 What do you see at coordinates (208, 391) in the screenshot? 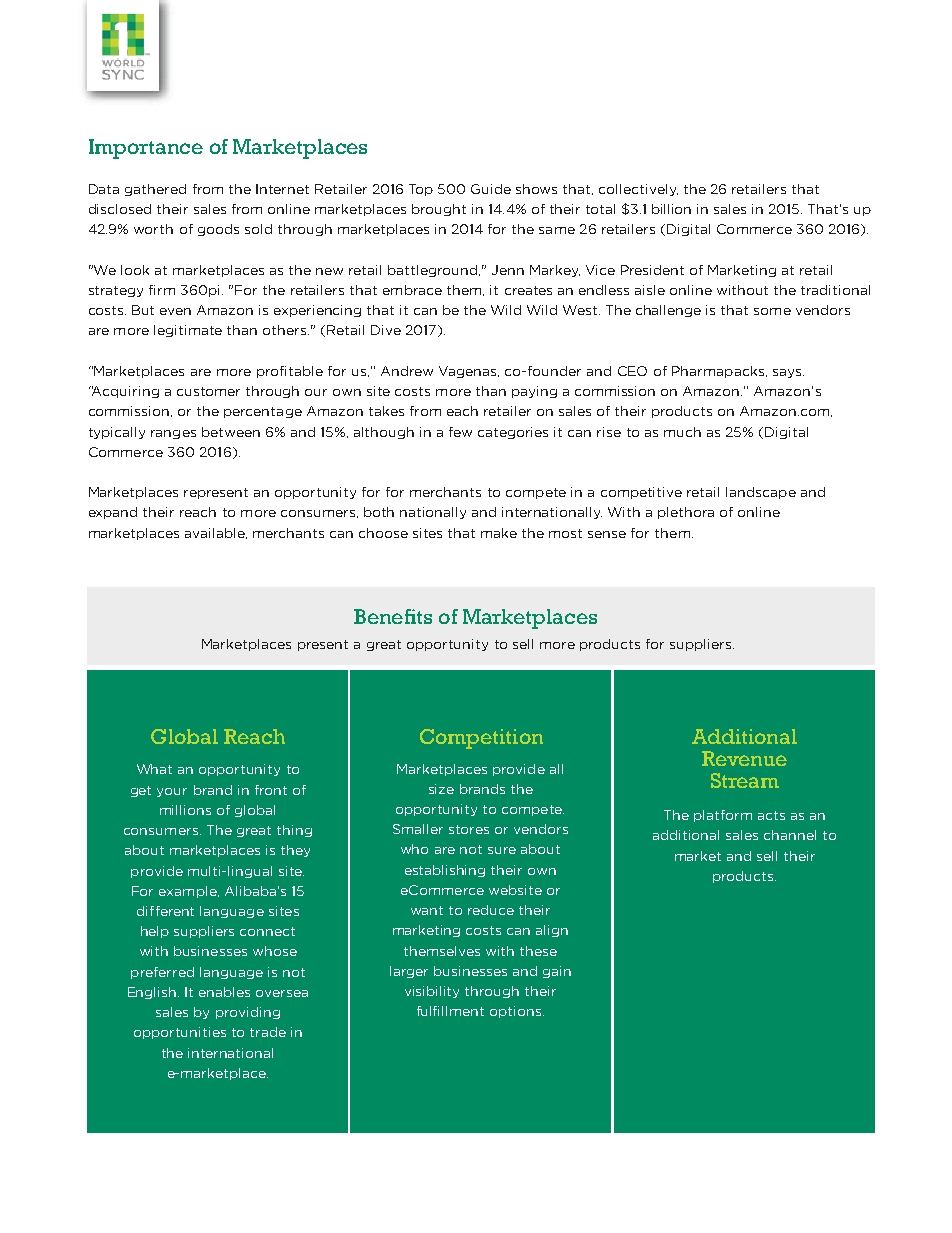
I see `customer` at bounding box center [208, 391].
